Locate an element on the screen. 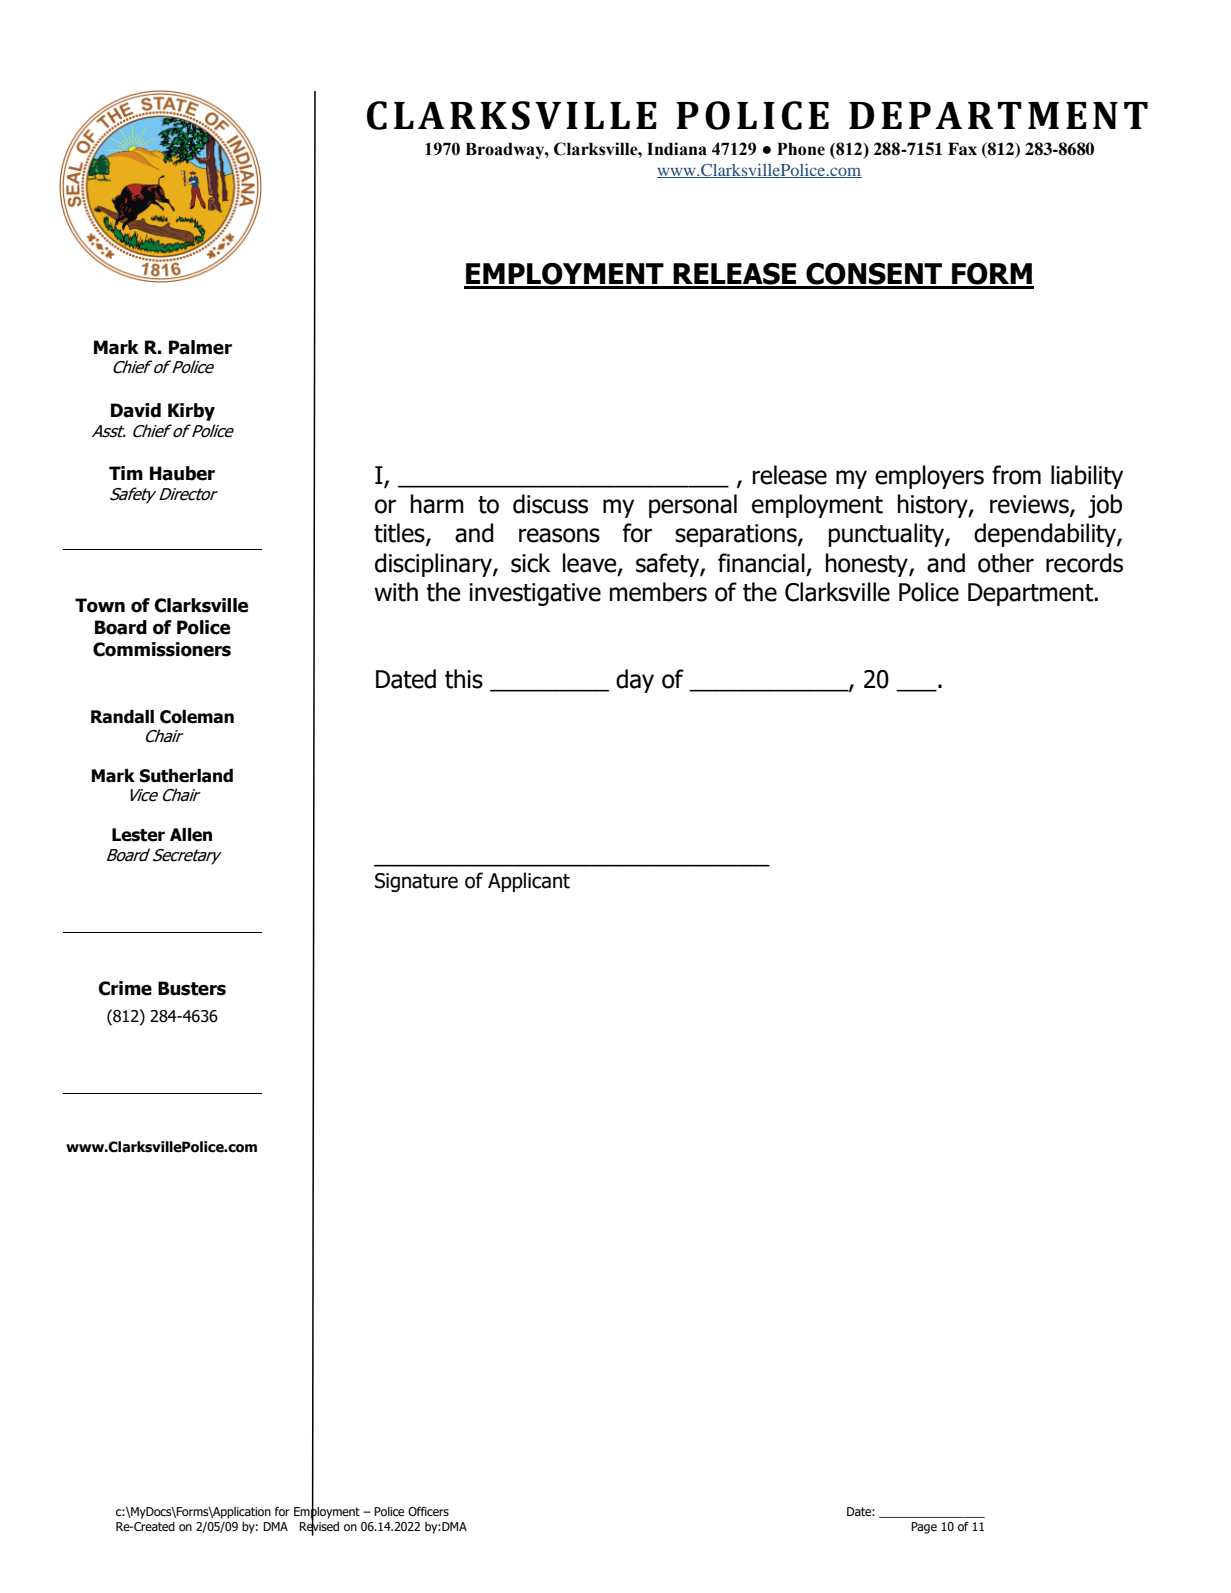 The image size is (1231, 1593). Revised is located at coordinates (319, 1526).
